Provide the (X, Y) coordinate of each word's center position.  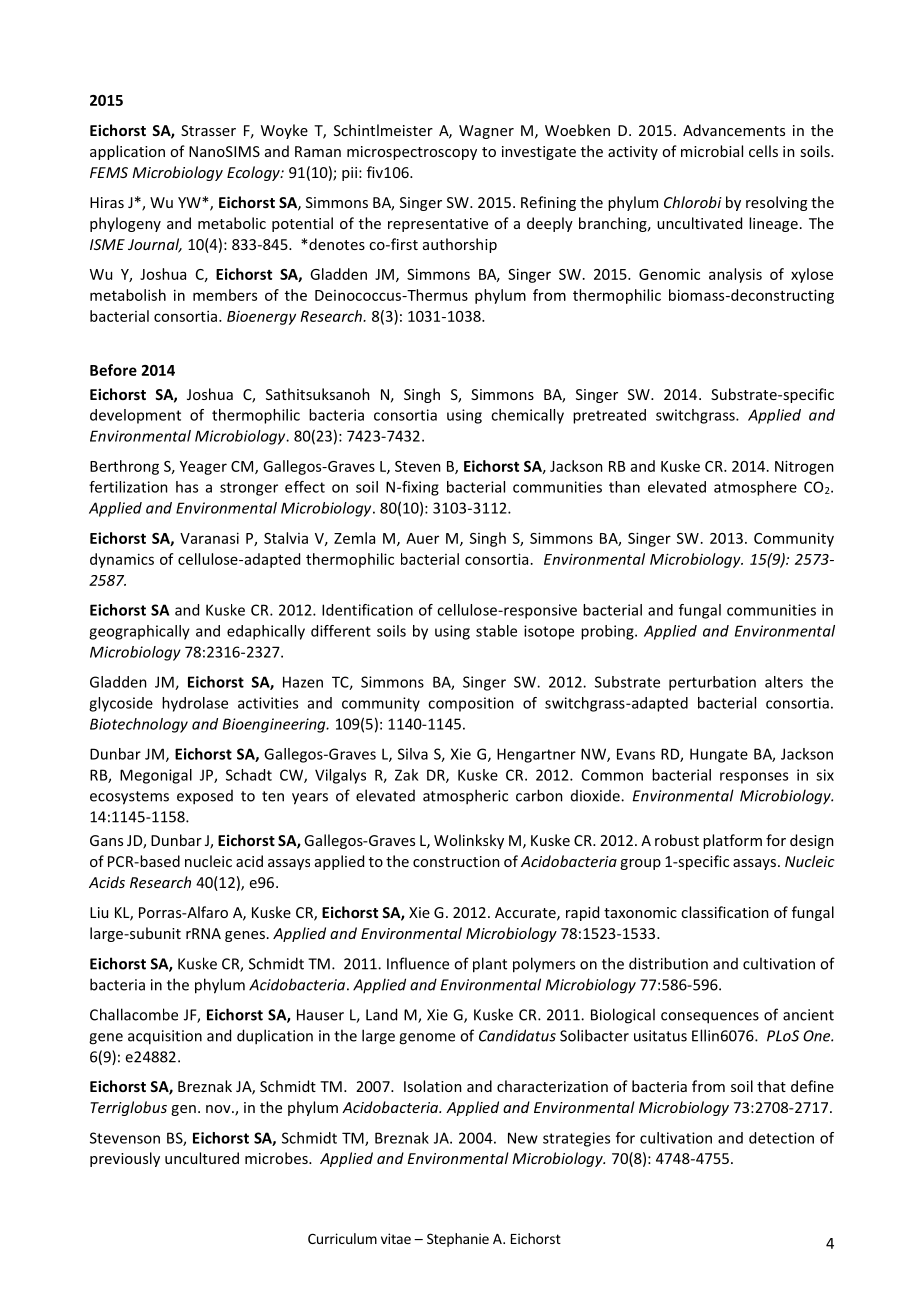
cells (763, 151)
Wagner (486, 132)
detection (781, 1138)
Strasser (208, 130)
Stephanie (458, 1240)
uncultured (202, 1158)
